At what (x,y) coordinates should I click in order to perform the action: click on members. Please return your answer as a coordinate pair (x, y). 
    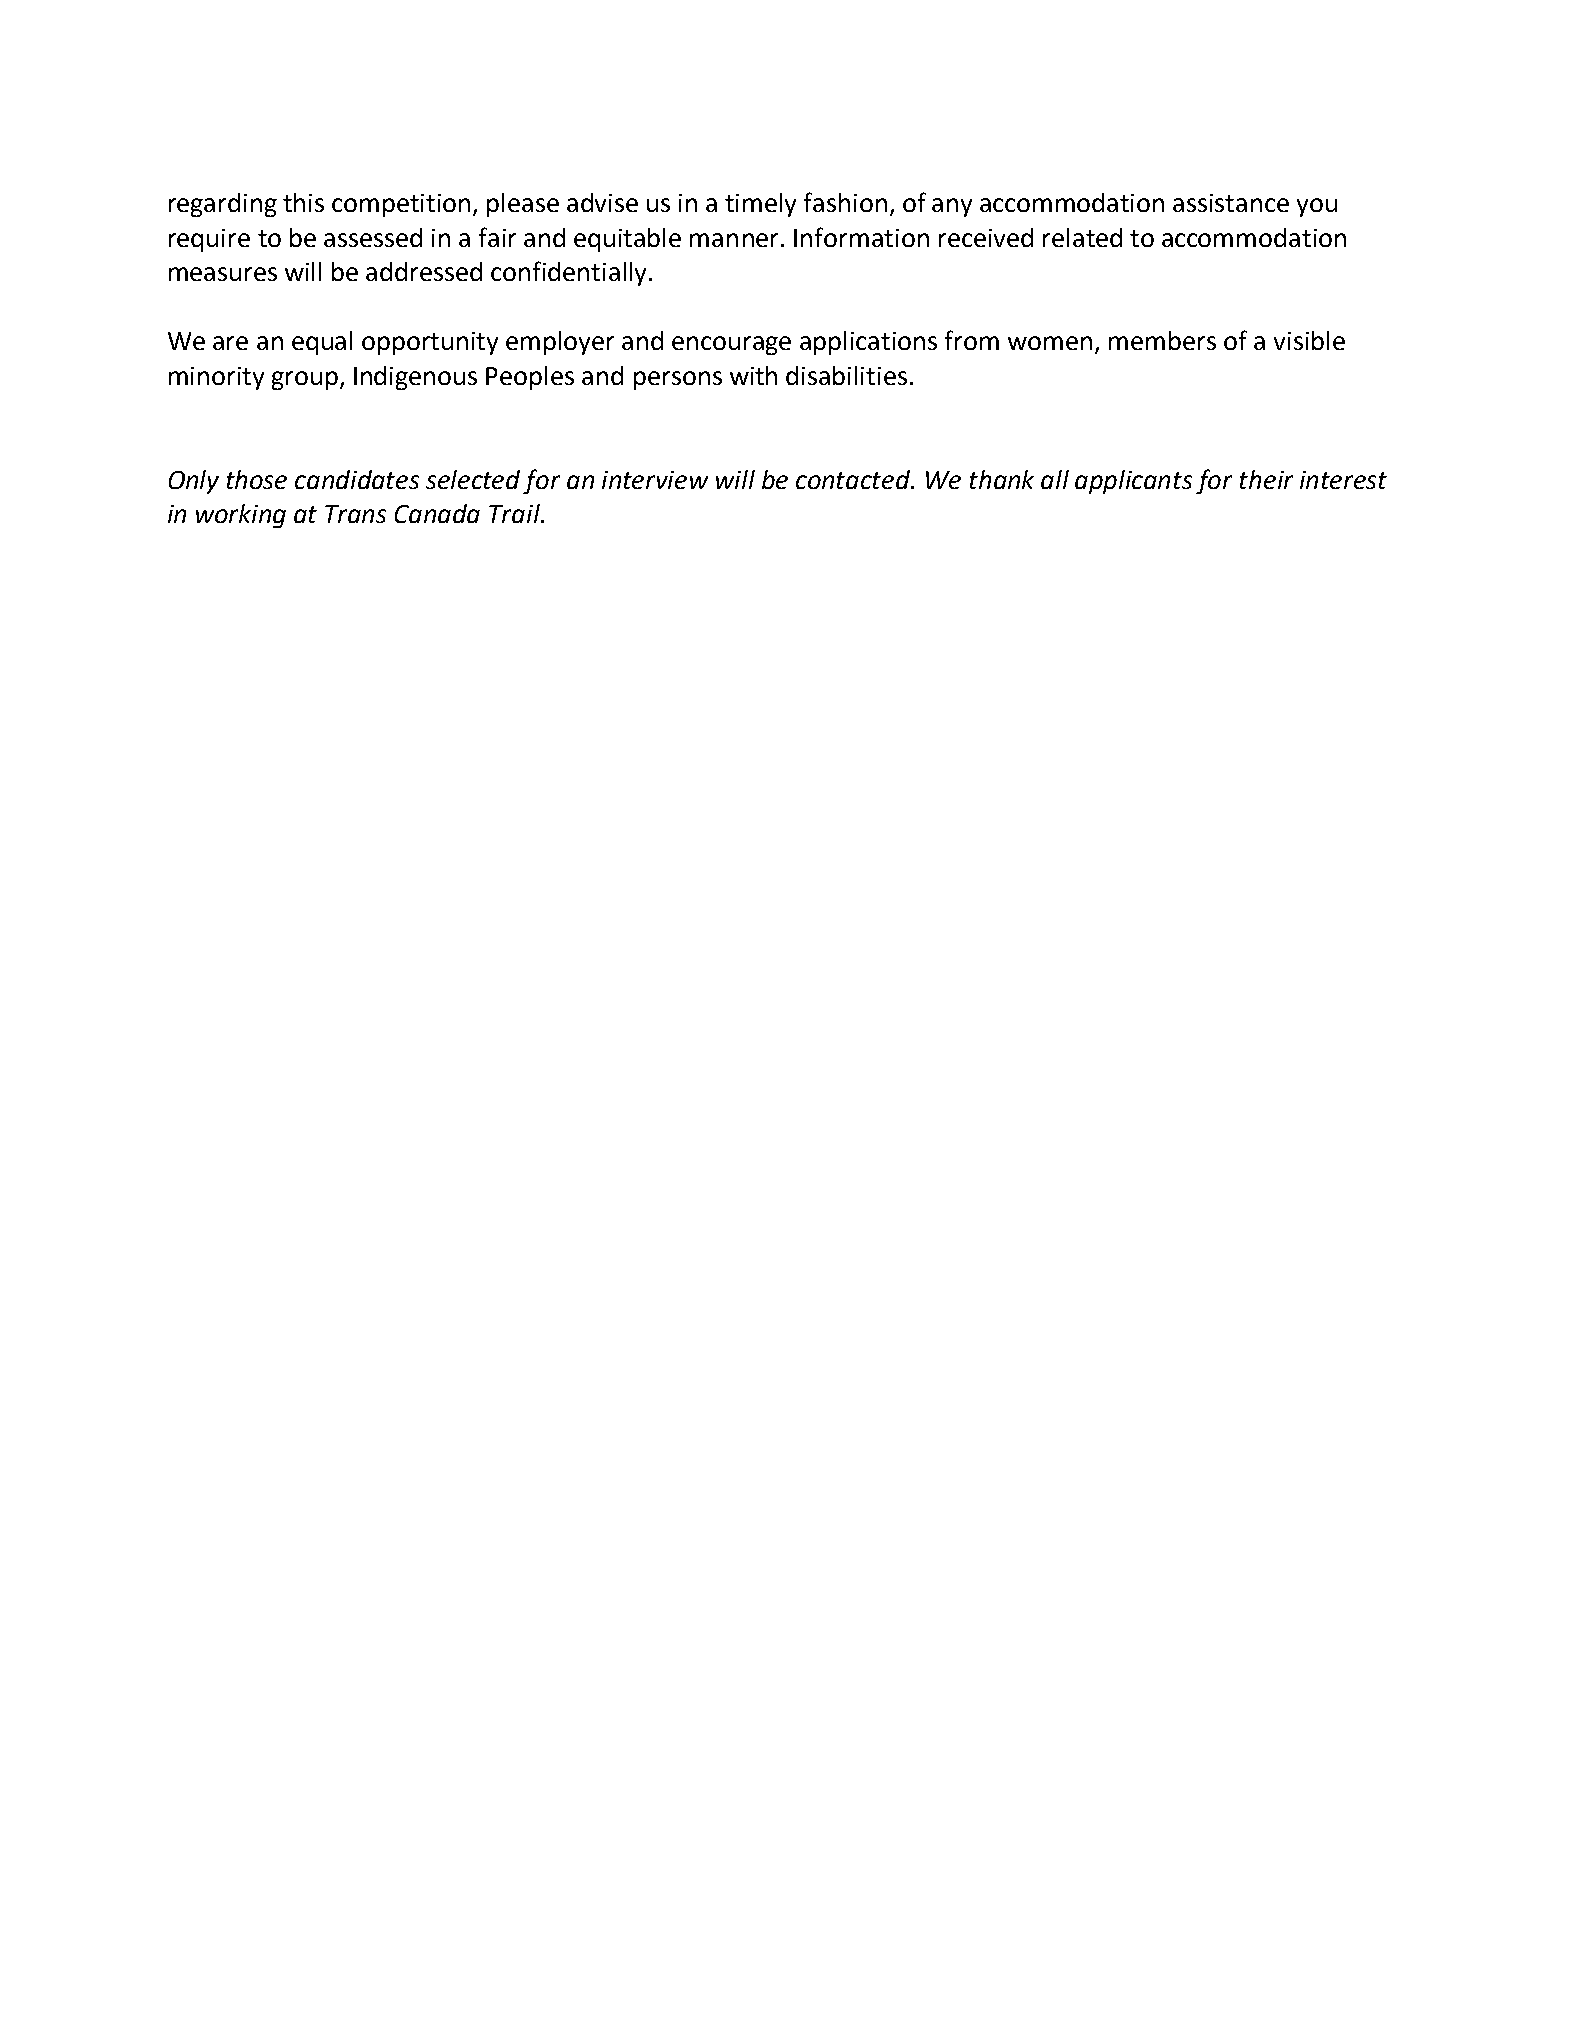
    Looking at the image, I should click on (1162, 340).
